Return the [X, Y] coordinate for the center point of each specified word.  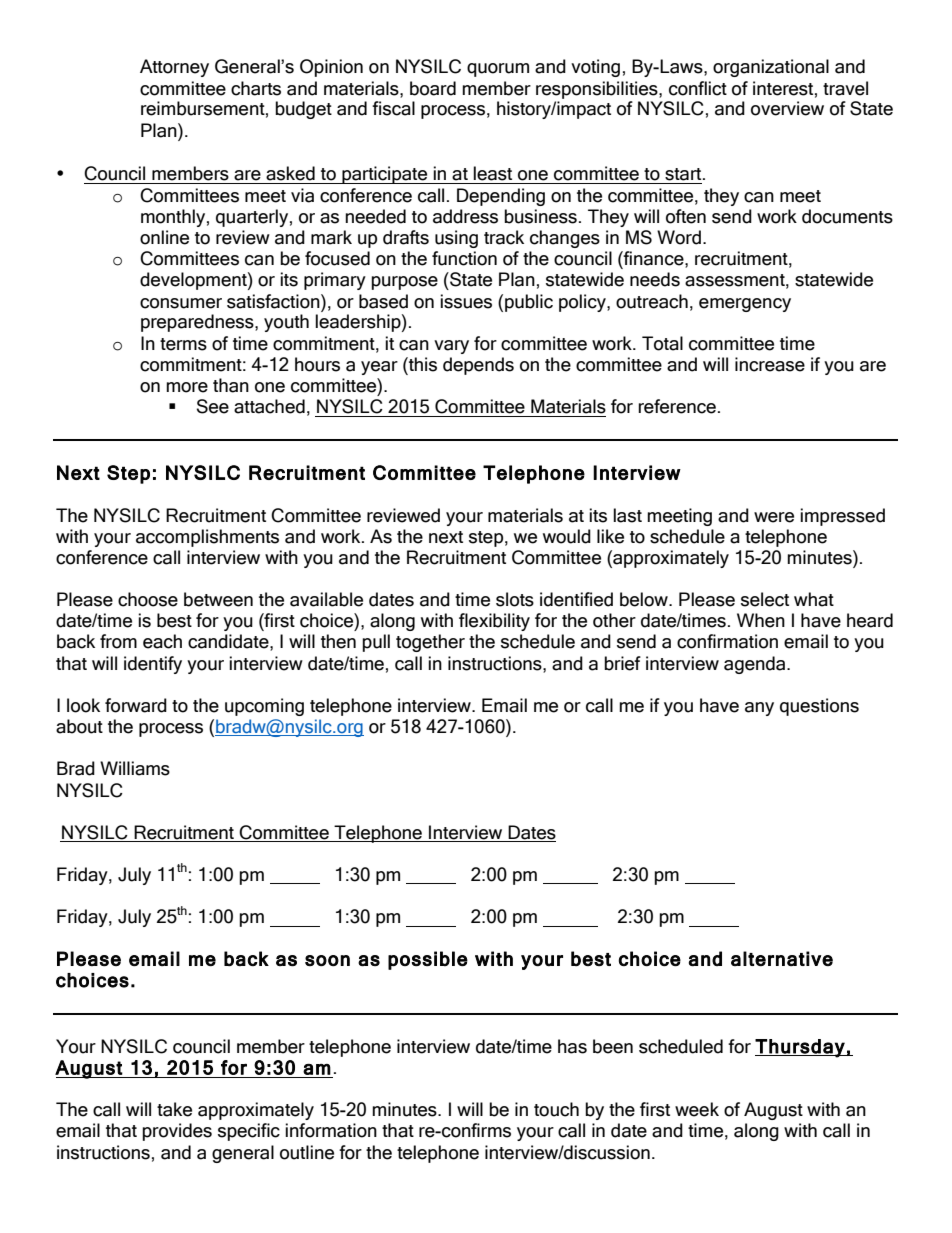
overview [787, 108]
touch [556, 1109]
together [430, 643]
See [213, 406]
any [759, 709]
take [174, 1109]
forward [136, 705]
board [433, 88]
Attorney [174, 68]
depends [478, 366]
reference [677, 406]
